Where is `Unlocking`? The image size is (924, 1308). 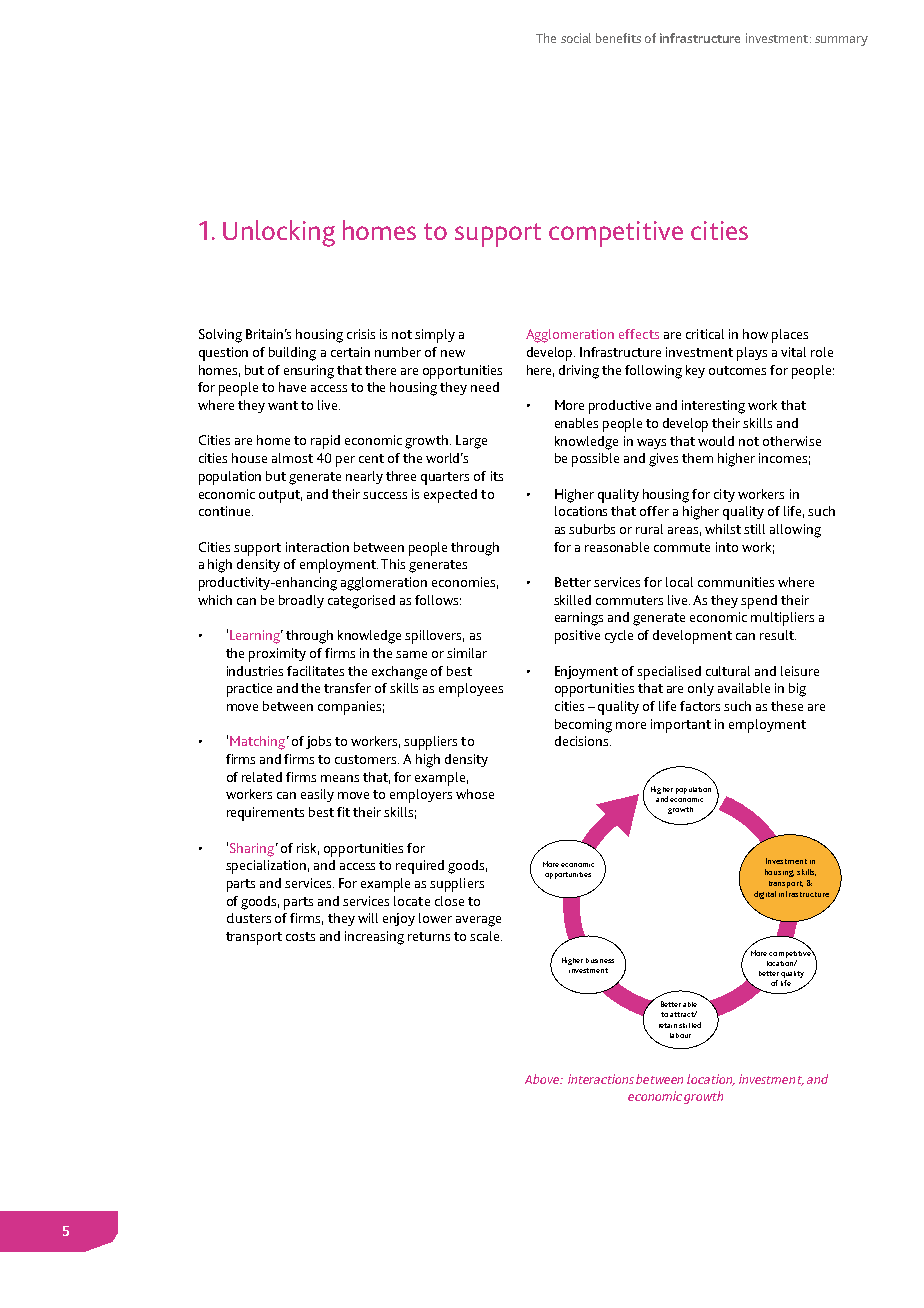 Unlocking is located at coordinates (279, 233).
